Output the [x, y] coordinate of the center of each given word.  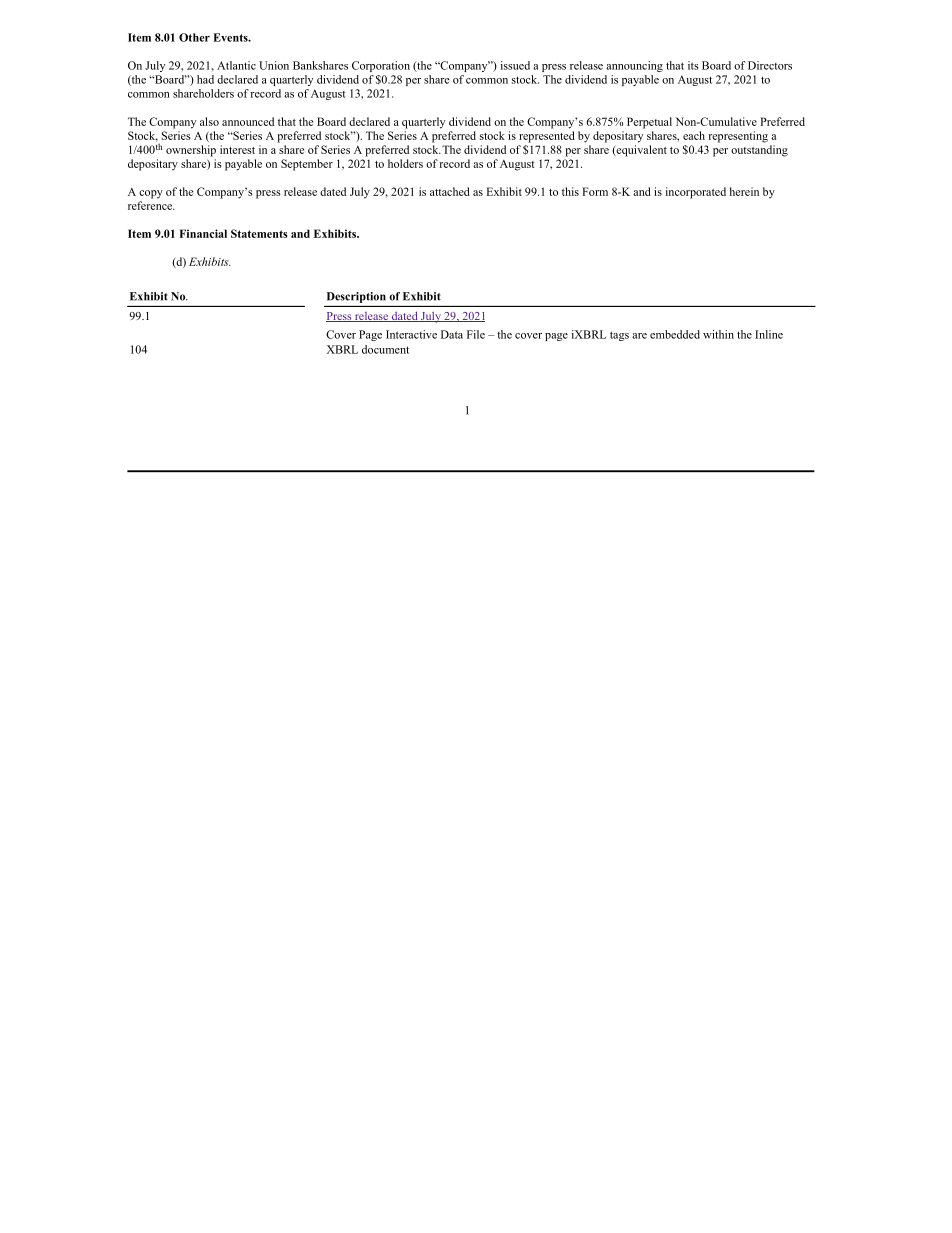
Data [452, 334]
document [385, 349]
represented [547, 137]
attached [450, 191]
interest [237, 149]
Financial [203, 233]
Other [194, 37]
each [694, 135]
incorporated [696, 193]
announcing [634, 66]
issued [515, 65]
